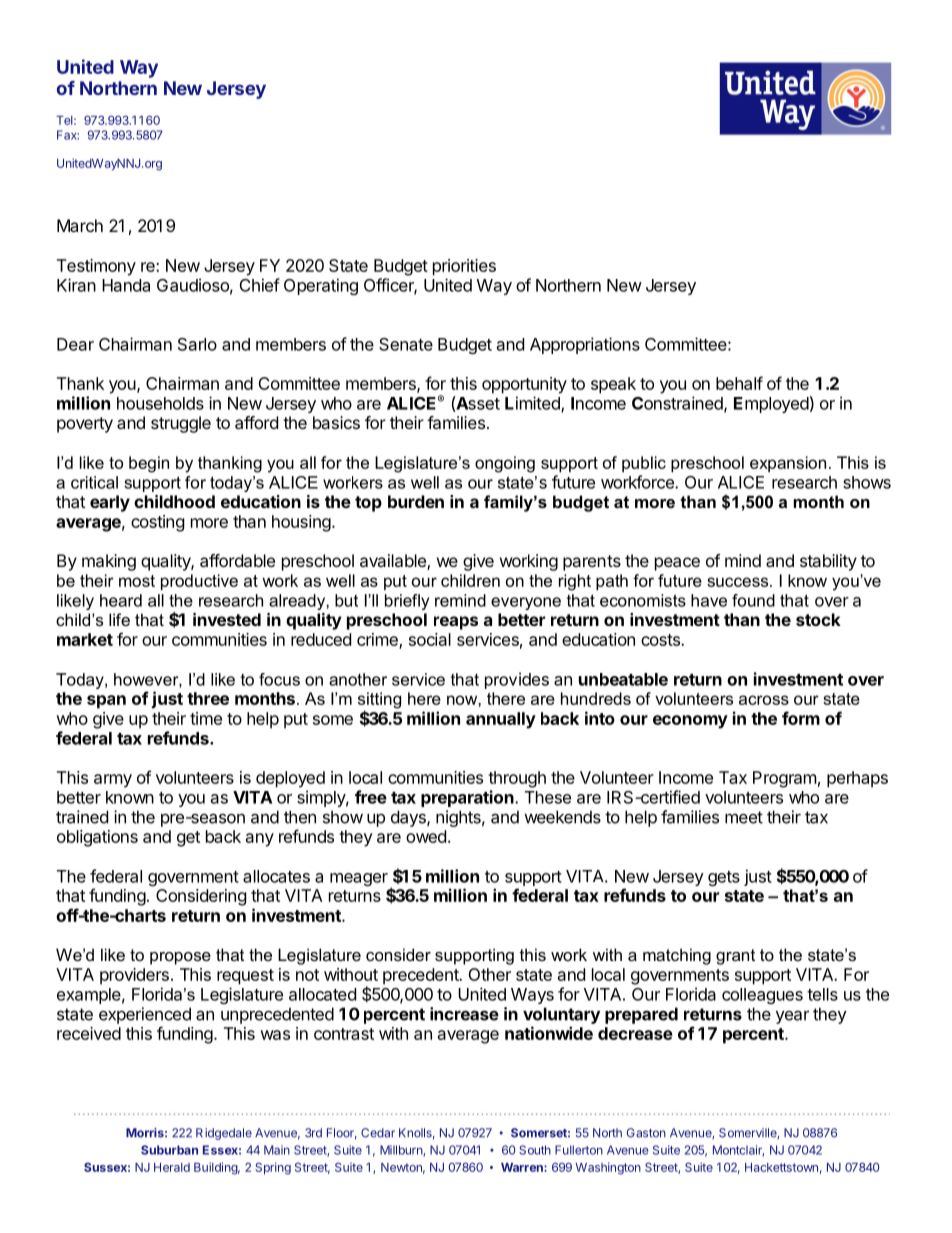  Describe the element at coordinates (764, 700) in the page. I see `across` at that location.
